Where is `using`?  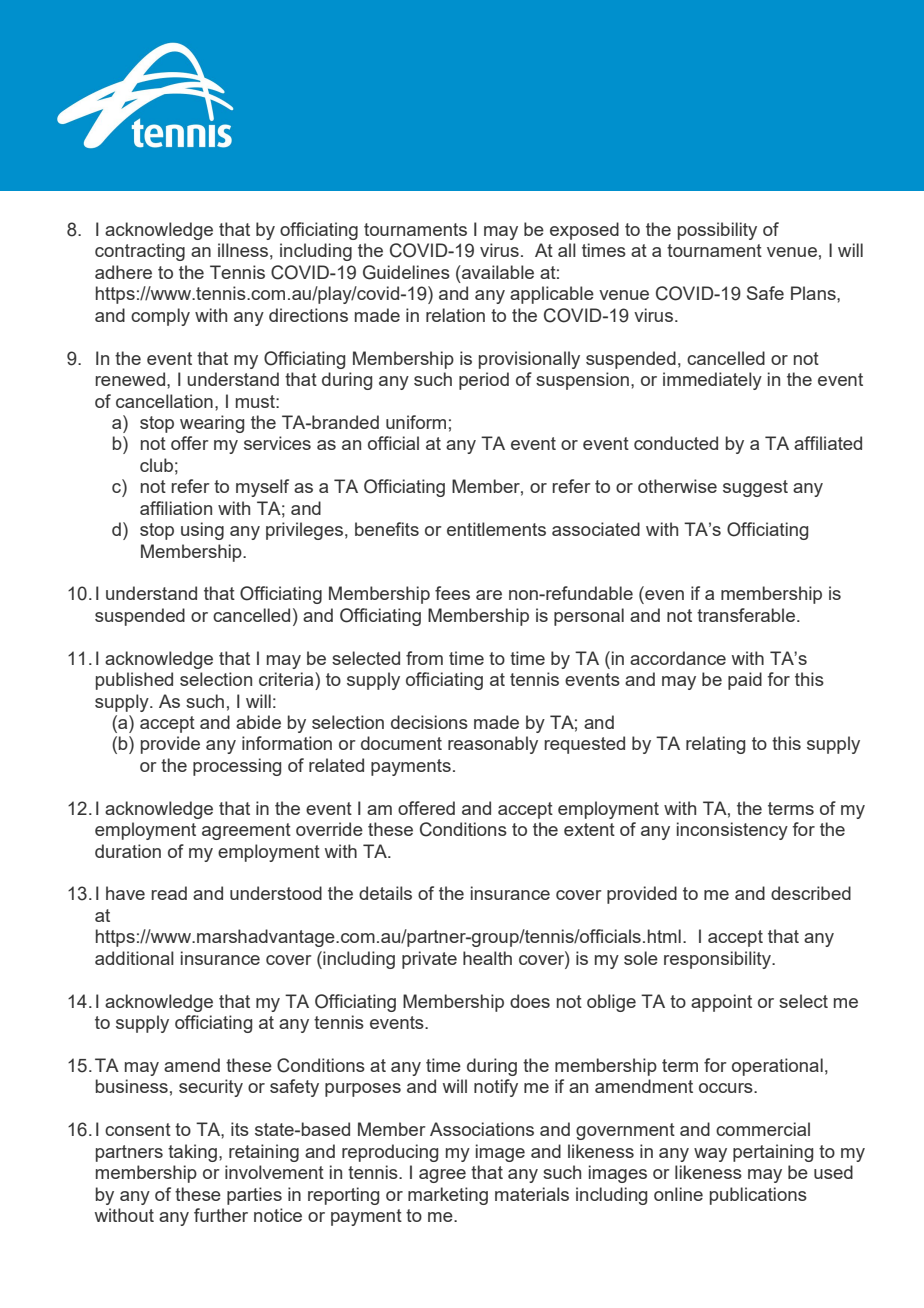 using is located at coordinates (202, 531).
